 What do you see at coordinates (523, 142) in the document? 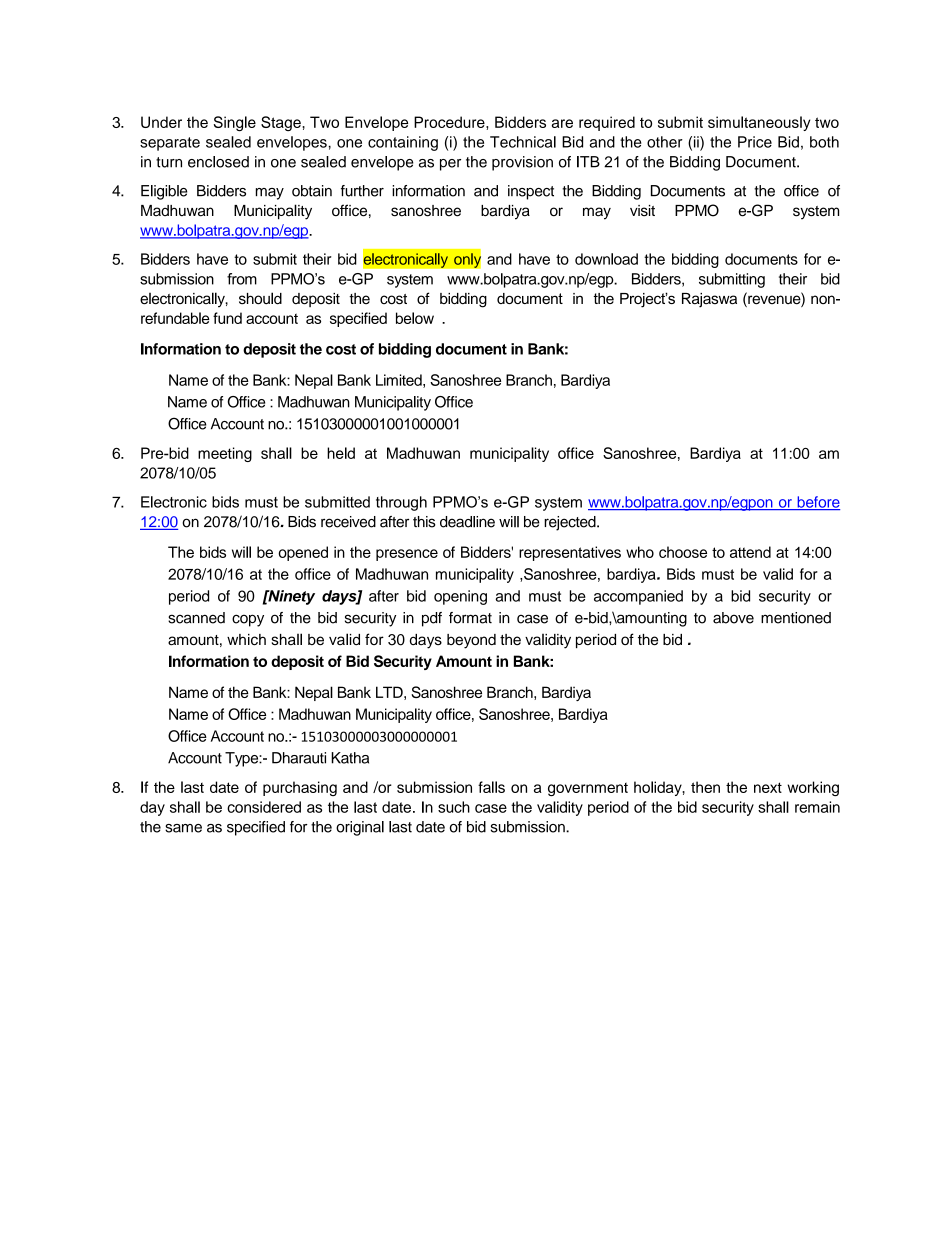
I see `Technical` at bounding box center [523, 142].
